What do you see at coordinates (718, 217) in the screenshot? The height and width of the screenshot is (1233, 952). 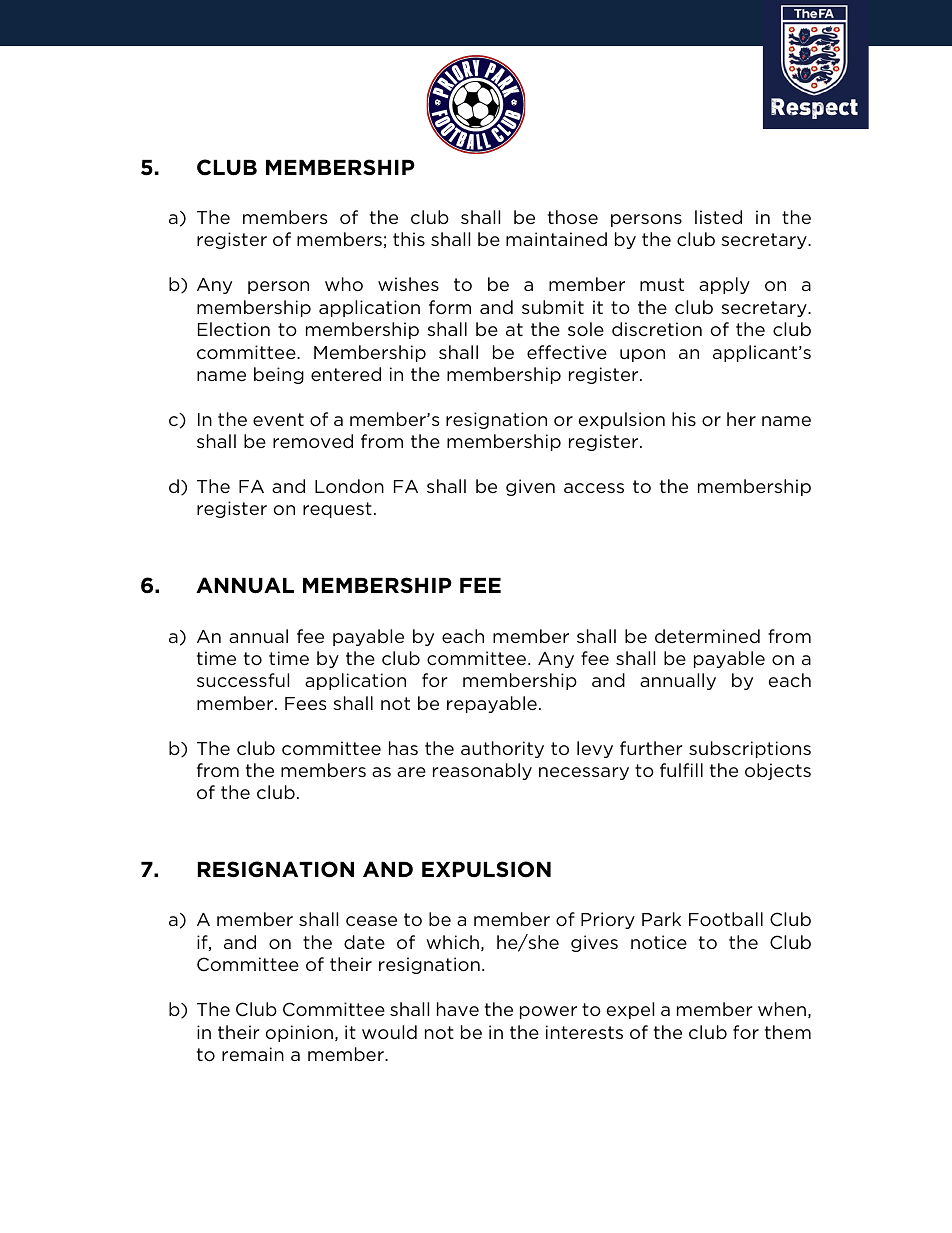 I see `listed` at bounding box center [718, 217].
